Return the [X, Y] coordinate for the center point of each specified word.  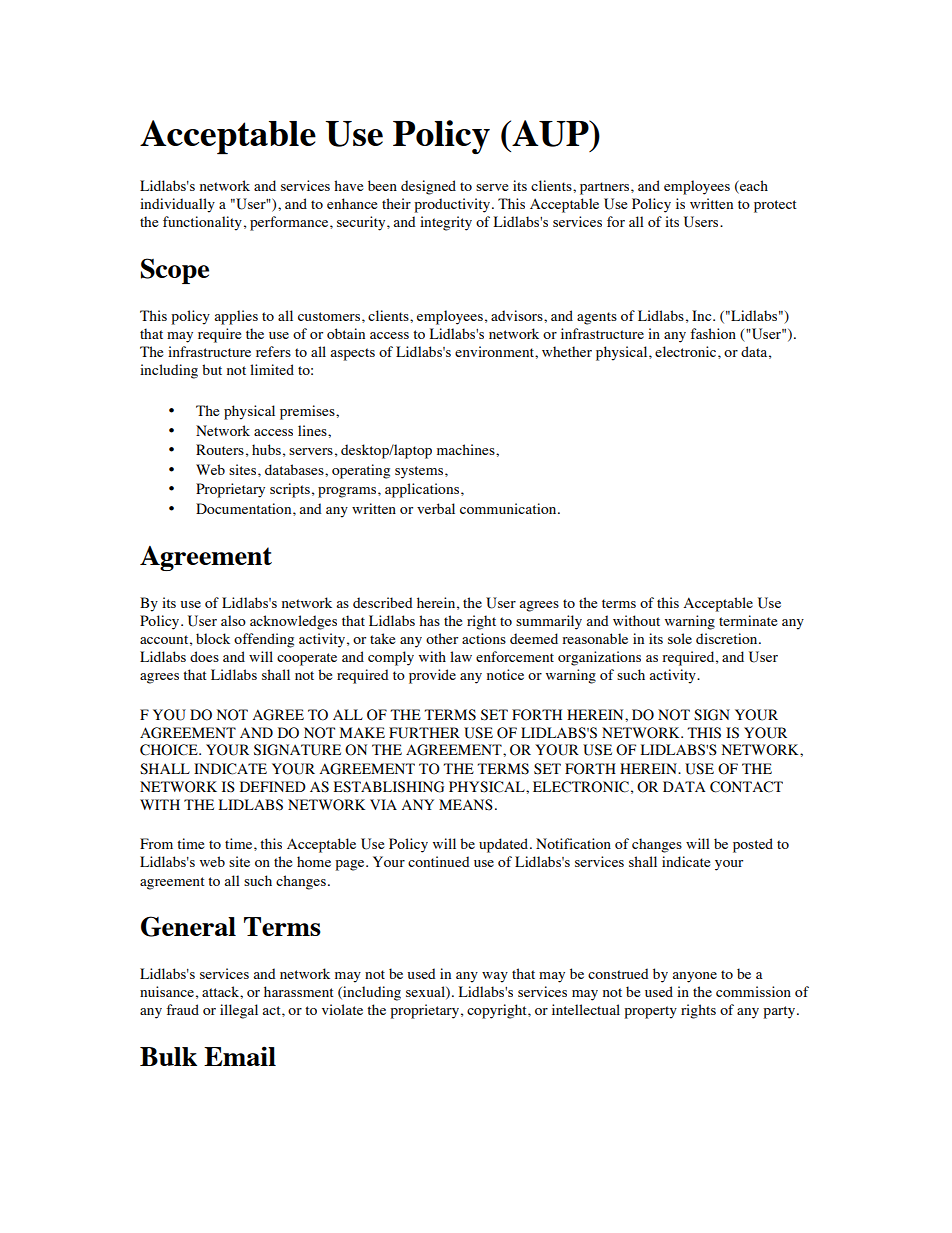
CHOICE [170, 750]
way [495, 977]
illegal [239, 1011]
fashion [713, 333]
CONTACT [746, 787]
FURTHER [424, 733]
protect [775, 206]
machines [467, 449]
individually [177, 205]
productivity [453, 205]
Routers [220, 449]
